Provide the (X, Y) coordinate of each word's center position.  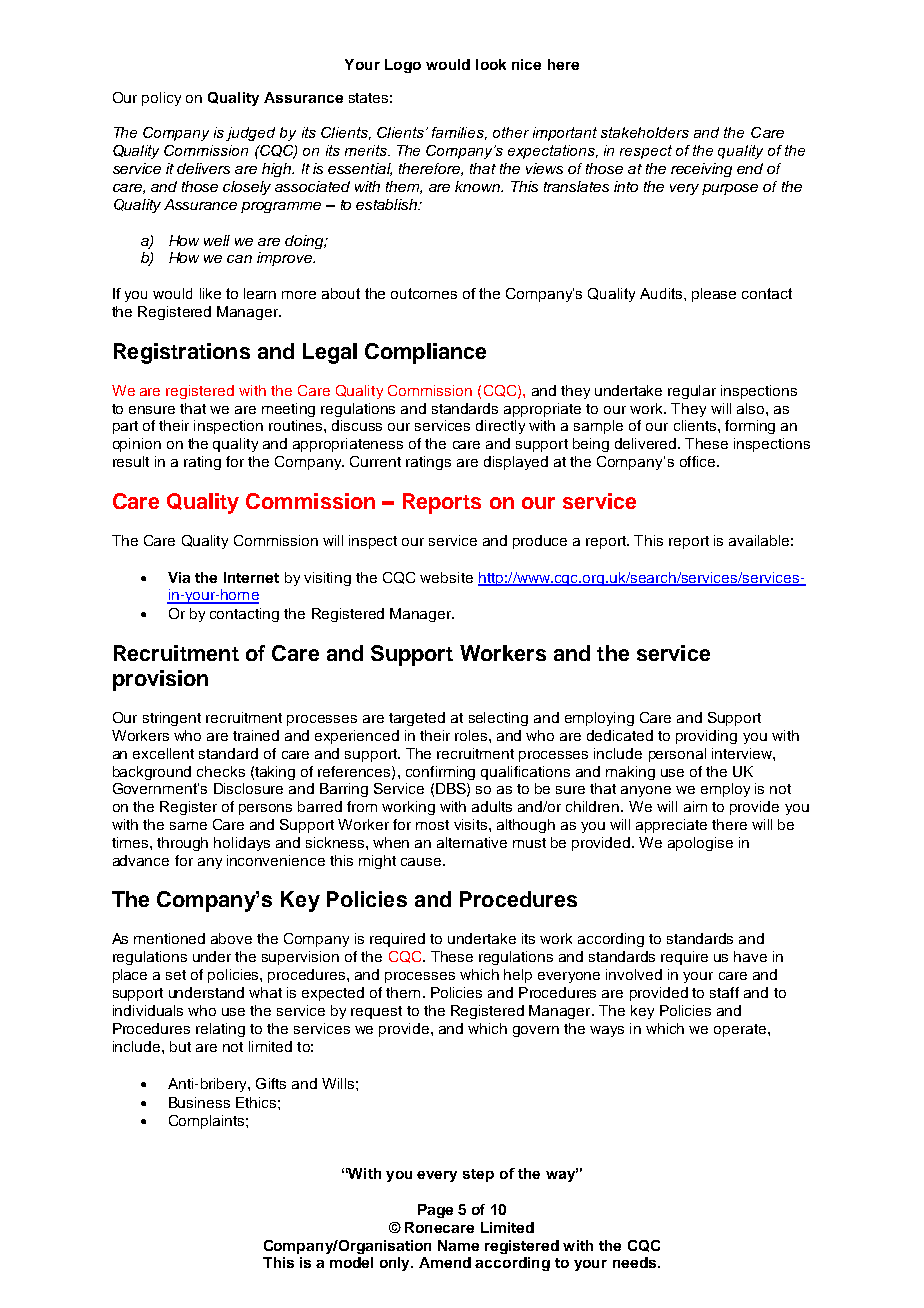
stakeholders (645, 132)
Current (375, 461)
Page (435, 1211)
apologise (700, 844)
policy (161, 99)
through (182, 844)
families (459, 133)
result (131, 461)
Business (199, 1102)
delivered (647, 443)
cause (422, 862)
